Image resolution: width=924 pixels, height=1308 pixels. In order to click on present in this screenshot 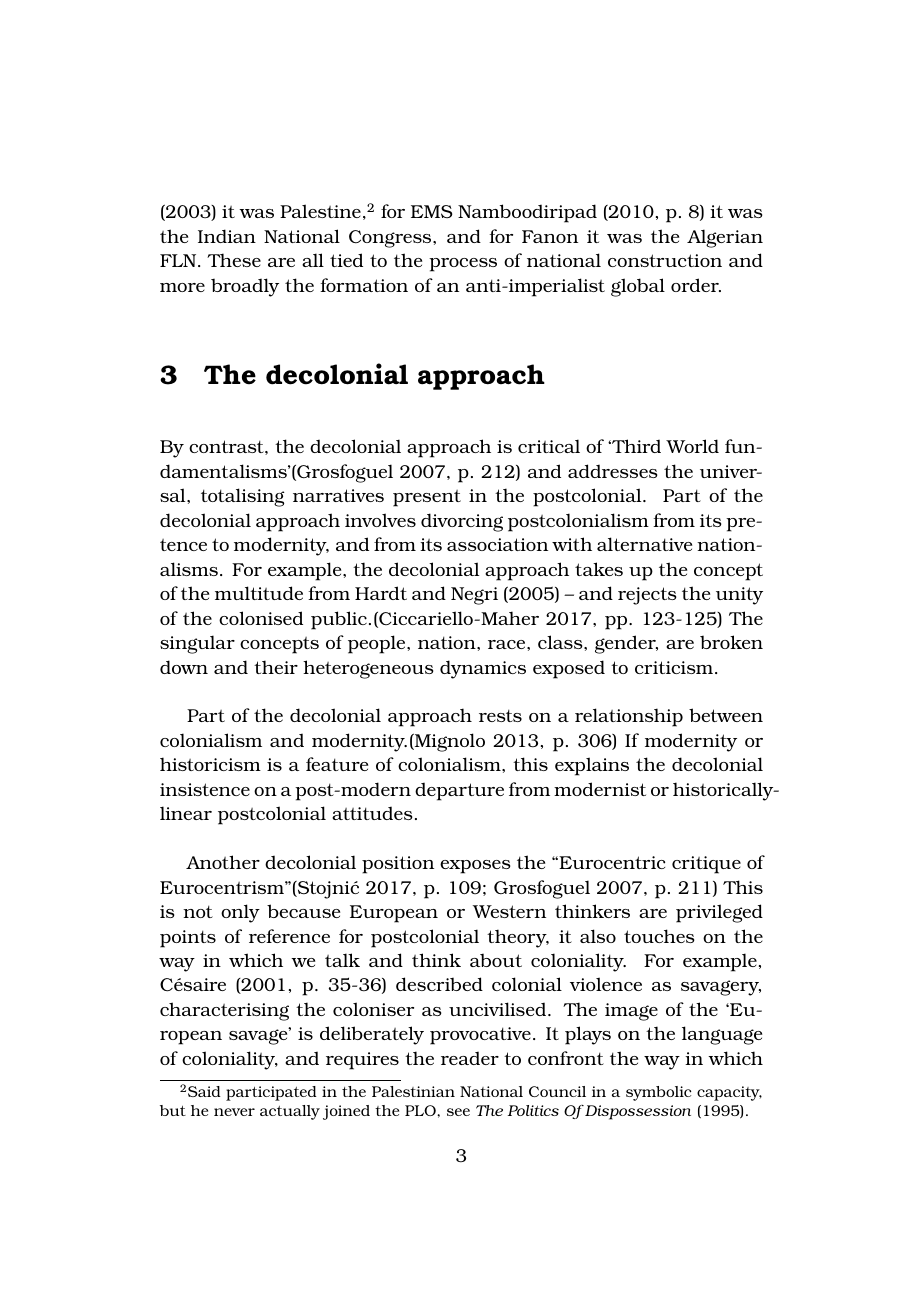, I will do `click(427, 498)`.
